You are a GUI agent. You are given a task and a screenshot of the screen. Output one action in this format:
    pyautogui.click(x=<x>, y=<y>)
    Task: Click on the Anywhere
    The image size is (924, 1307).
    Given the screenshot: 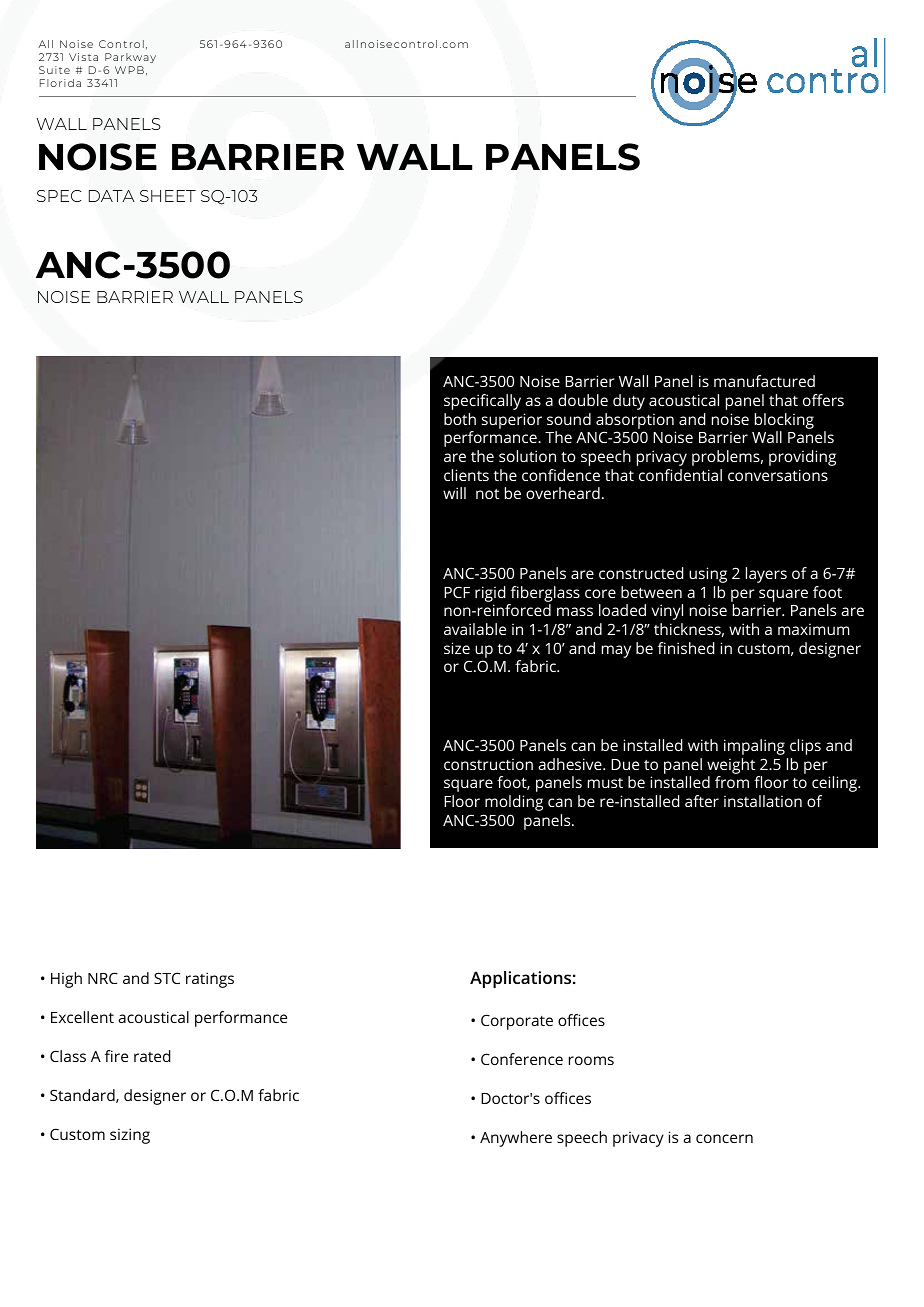 What is the action you would take?
    pyautogui.click(x=516, y=1139)
